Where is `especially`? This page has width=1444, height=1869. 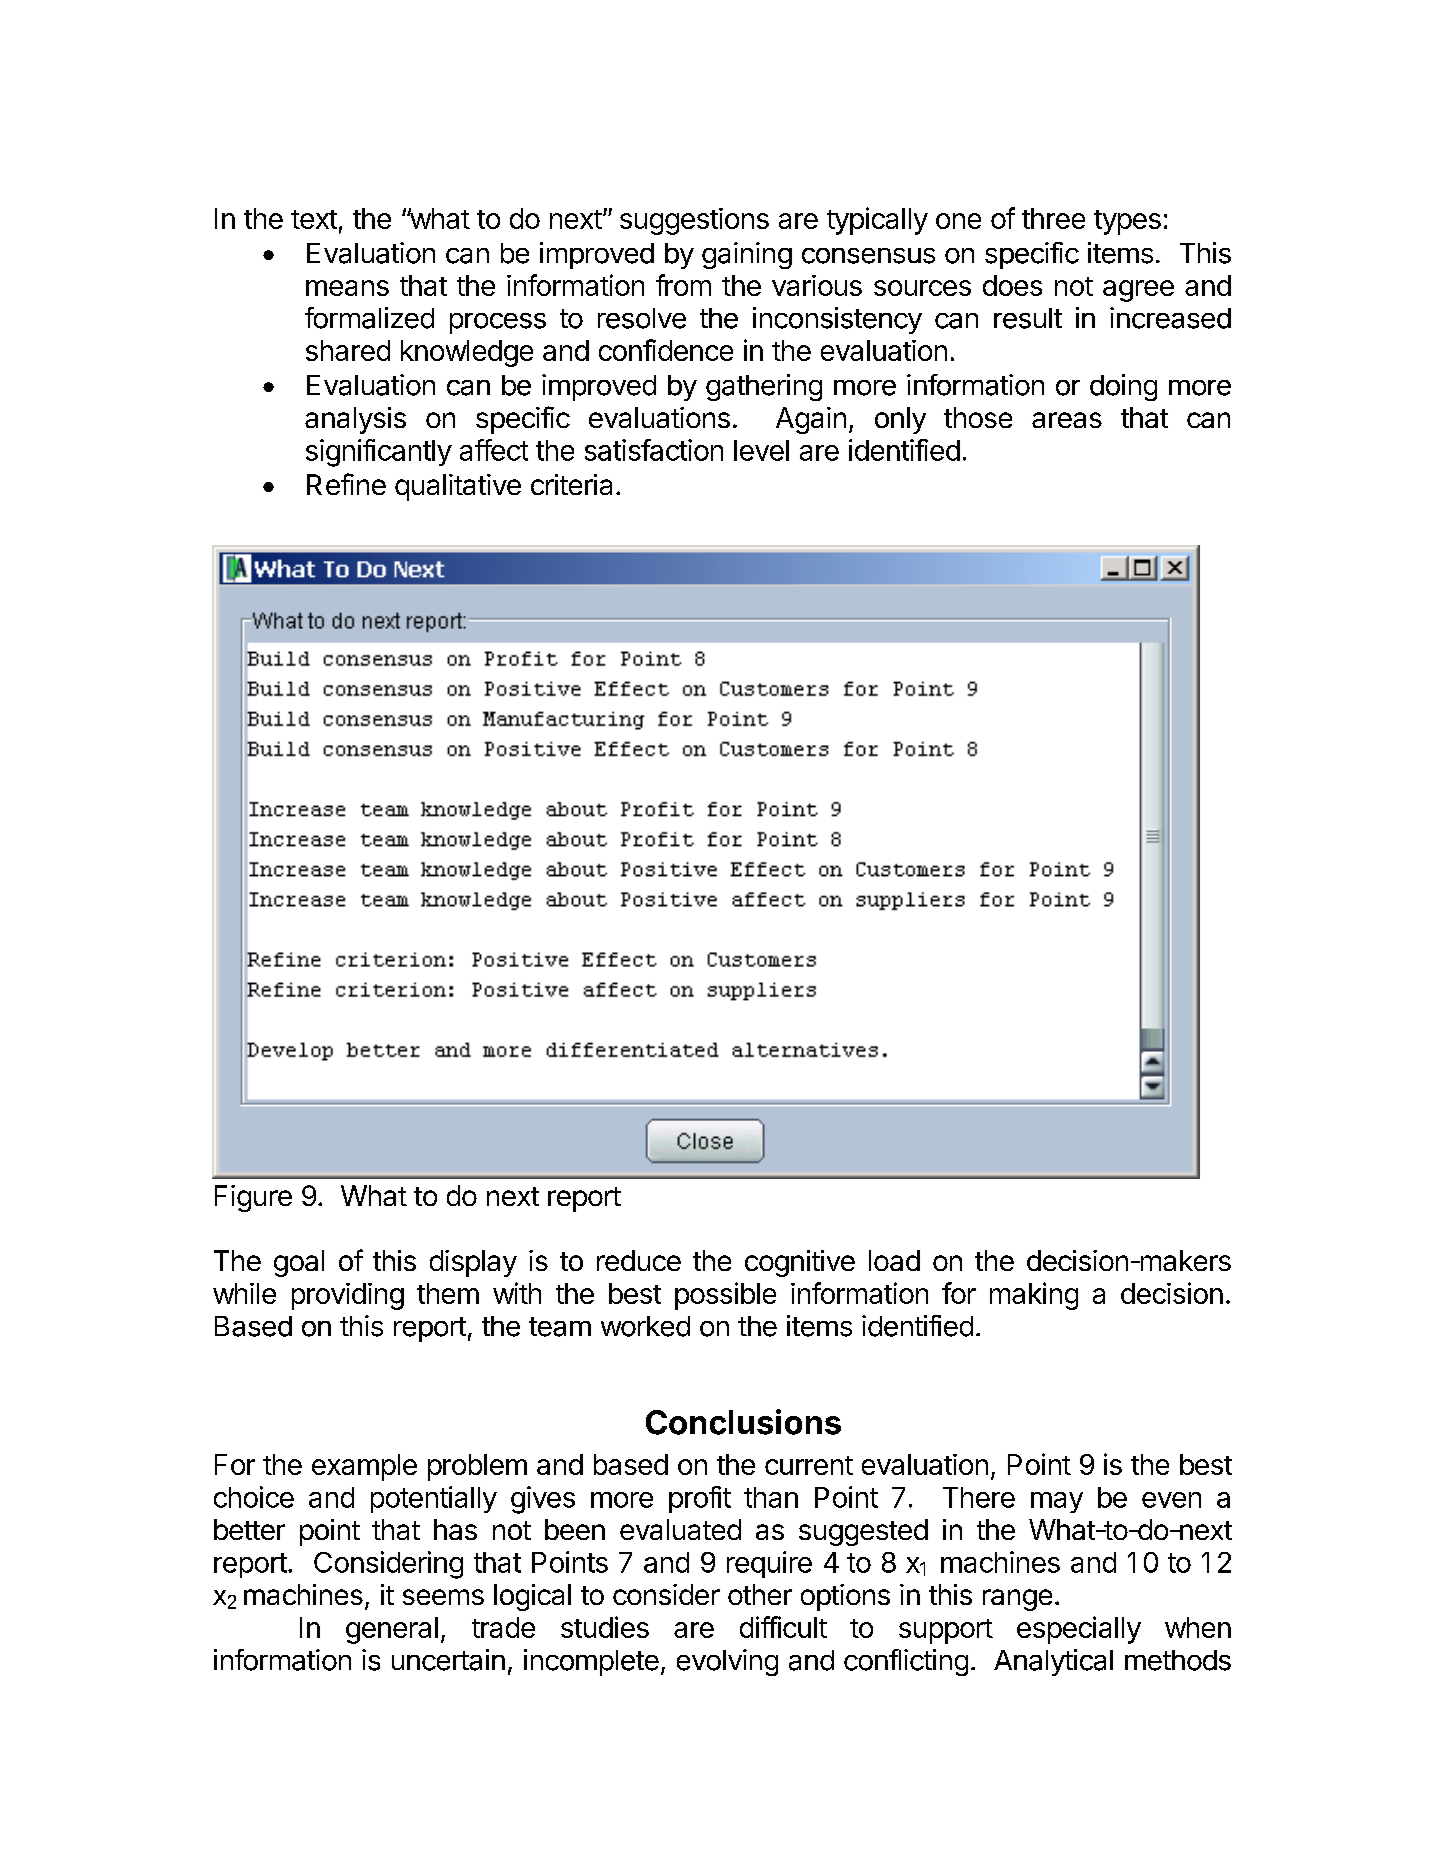
especially is located at coordinates (1079, 1630).
